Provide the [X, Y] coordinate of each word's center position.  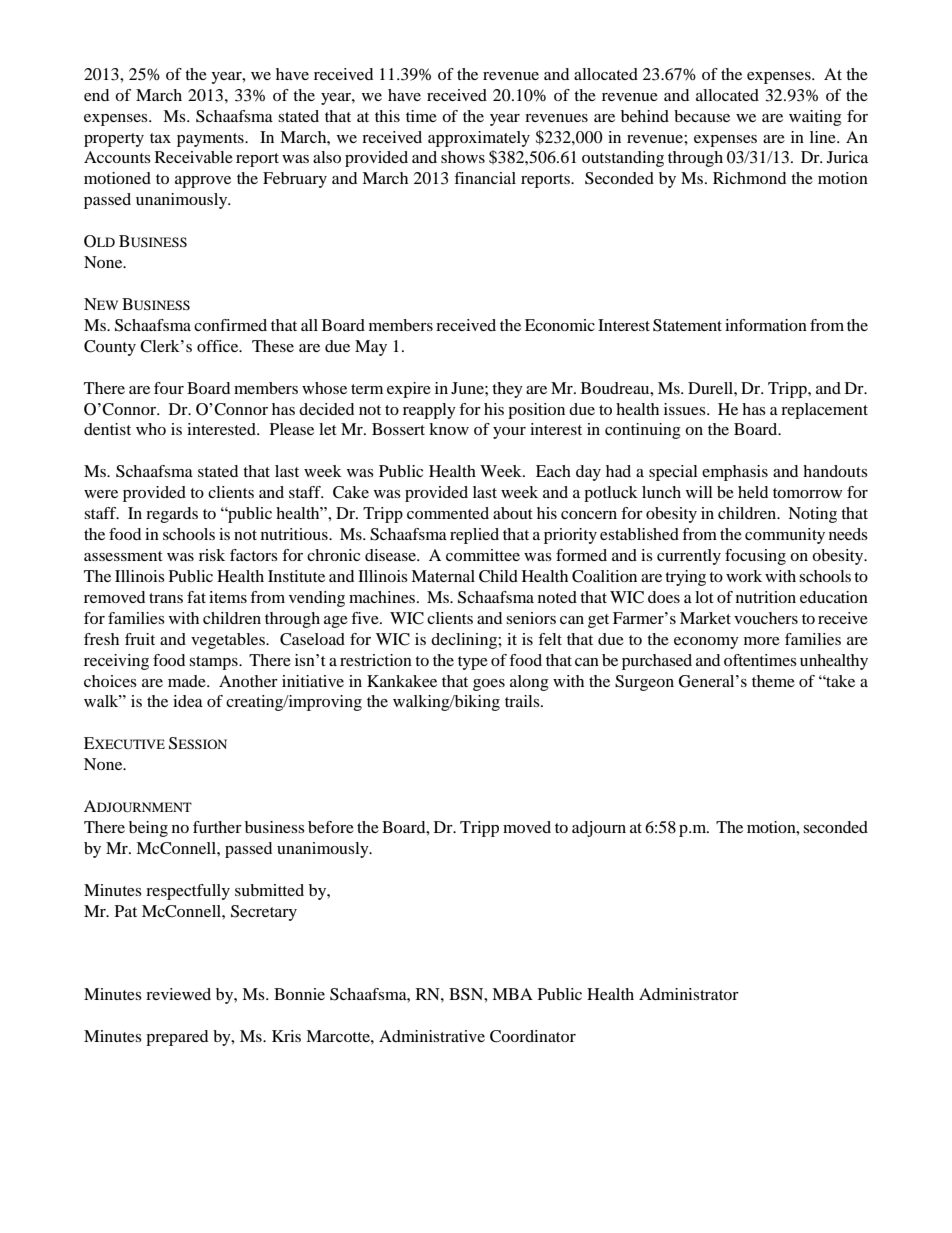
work [744, 576]
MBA [512, 994]
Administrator [689, 994]
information [766, 325]
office [219, 346]
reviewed [178, 994]
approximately [479, 139]
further [217, 827]
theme [773, 681]
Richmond [749, 178]
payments [211, 140]
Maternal [443, 576]
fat [196, 597]
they [507, 390]
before [331, 827]
